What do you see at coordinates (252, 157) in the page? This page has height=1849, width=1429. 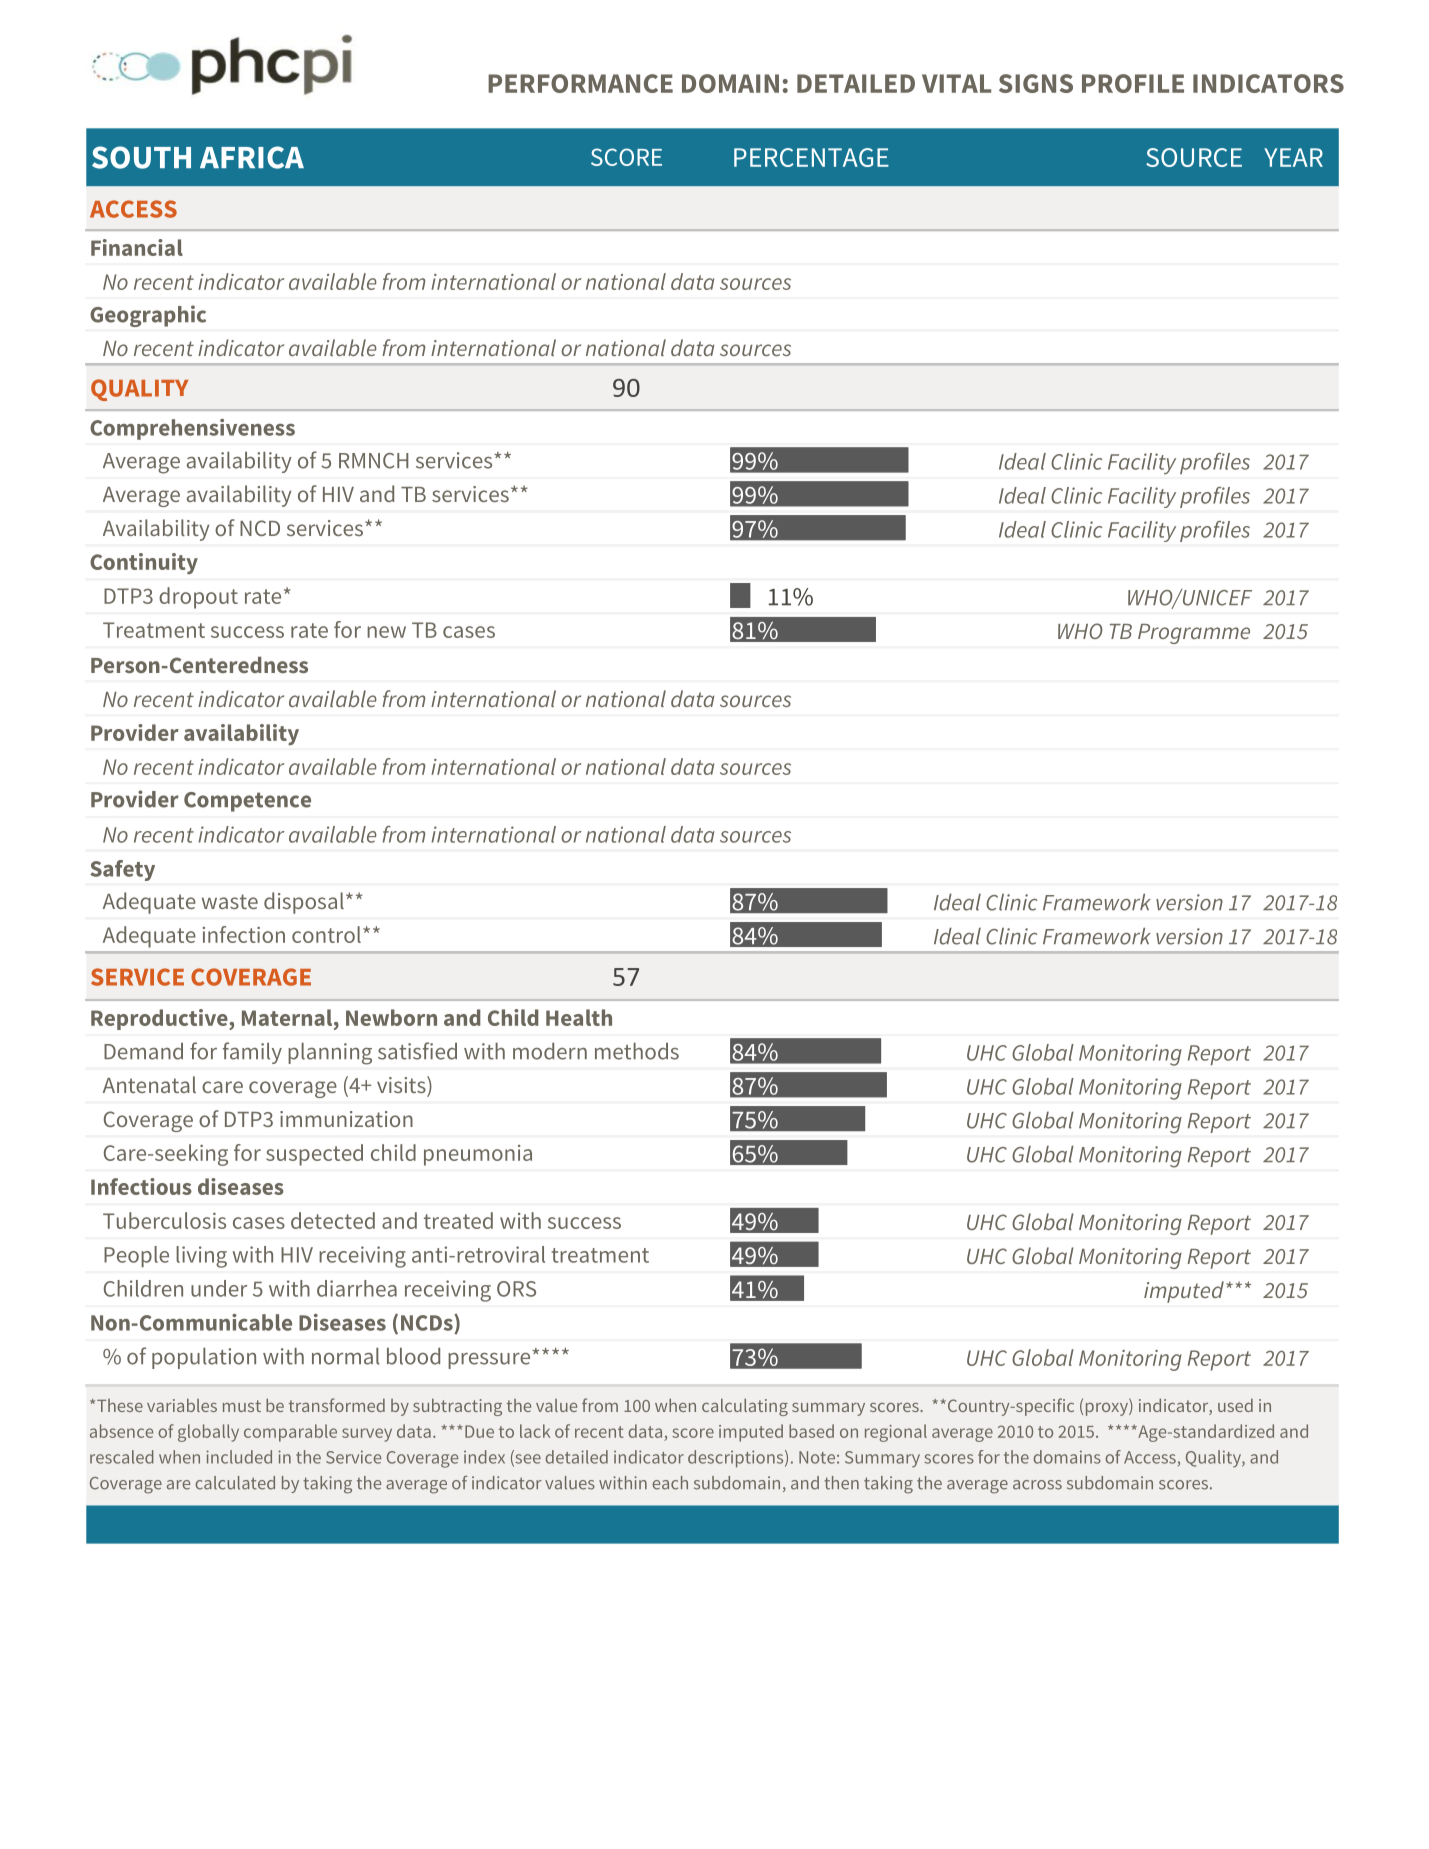 I see `AFRICA` at bounding box center [252, 157].
